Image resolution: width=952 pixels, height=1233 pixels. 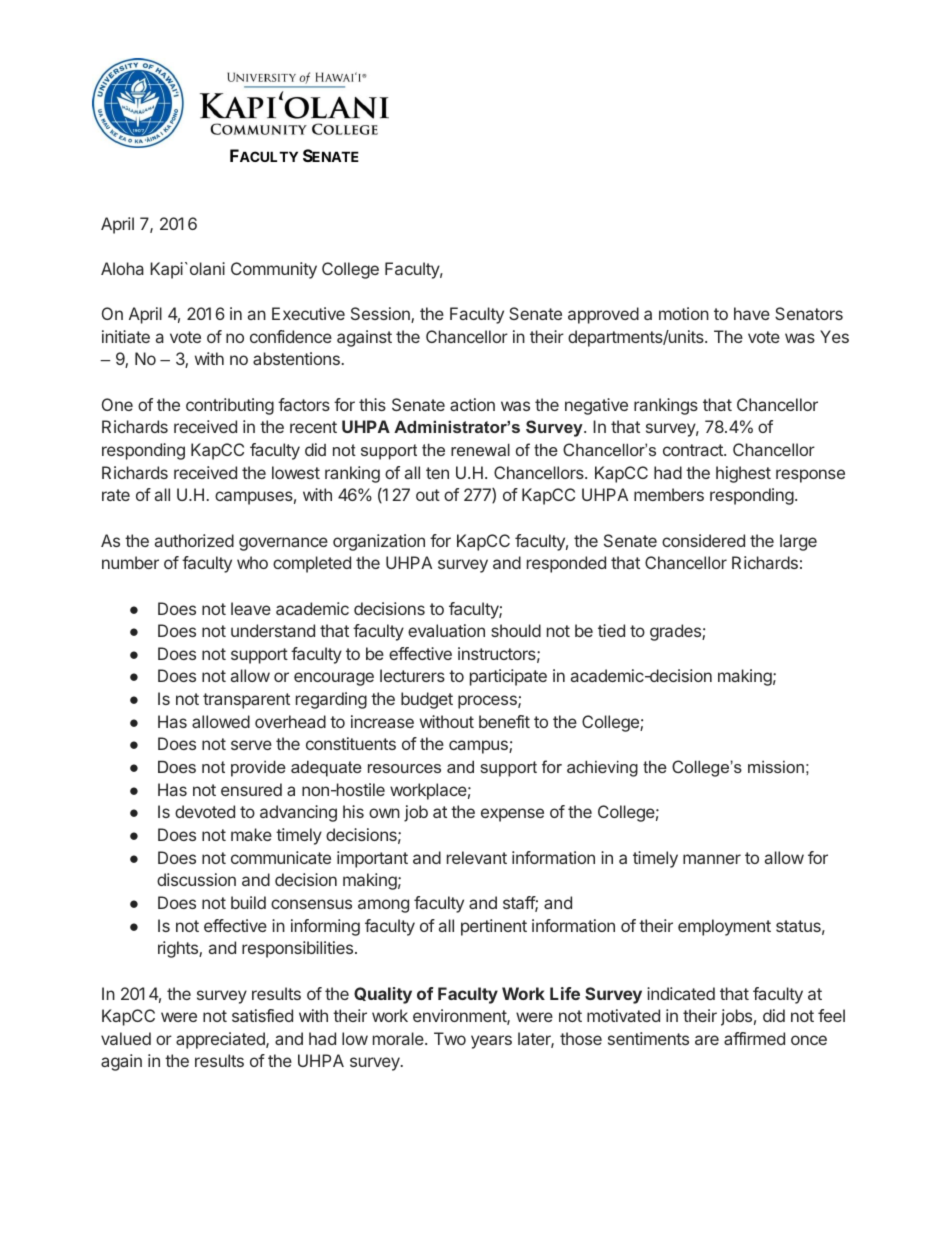 I want to click on Community, so click(x=274, y=270).
